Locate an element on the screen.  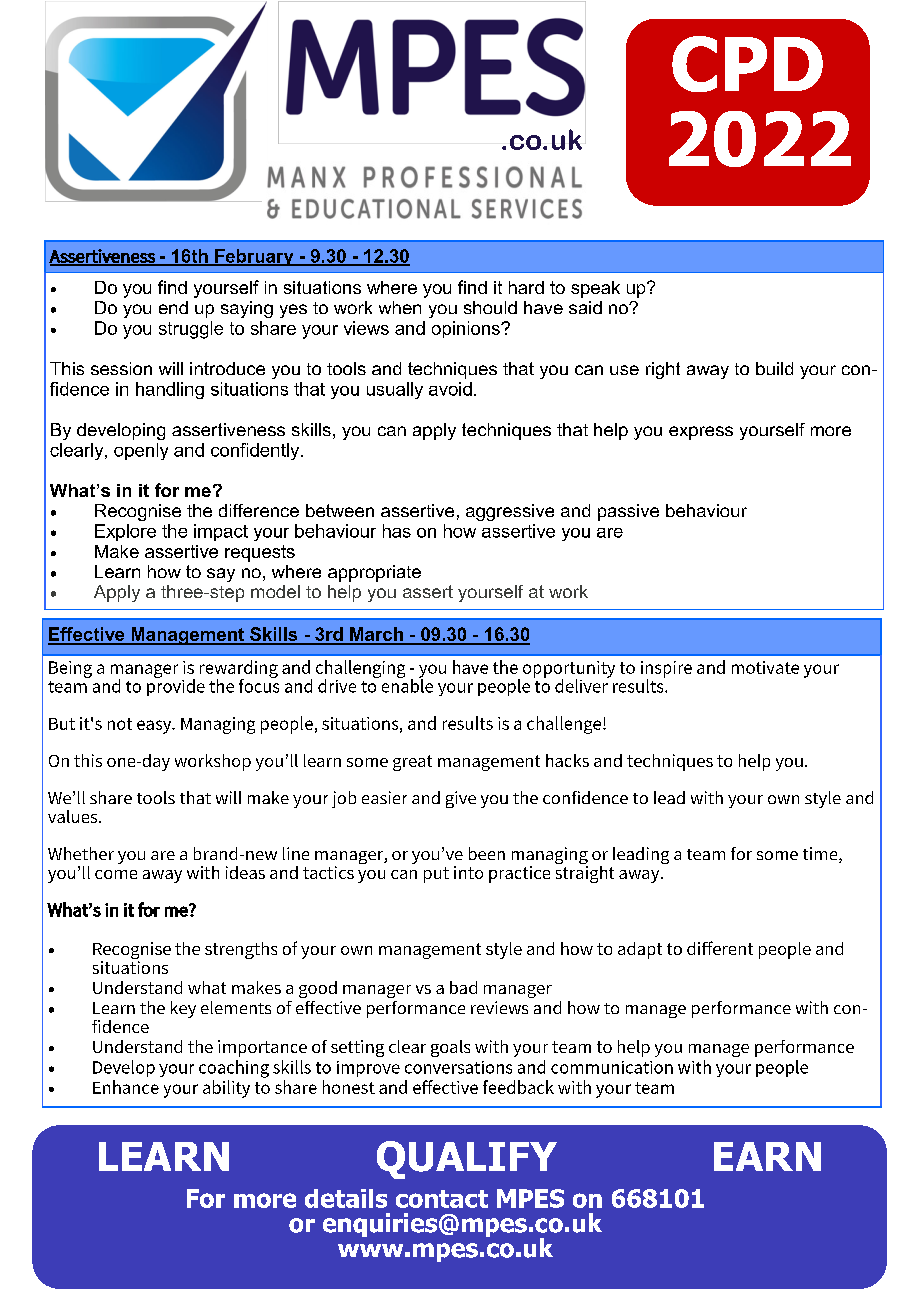
provide is located at coordinates (176, 686).
